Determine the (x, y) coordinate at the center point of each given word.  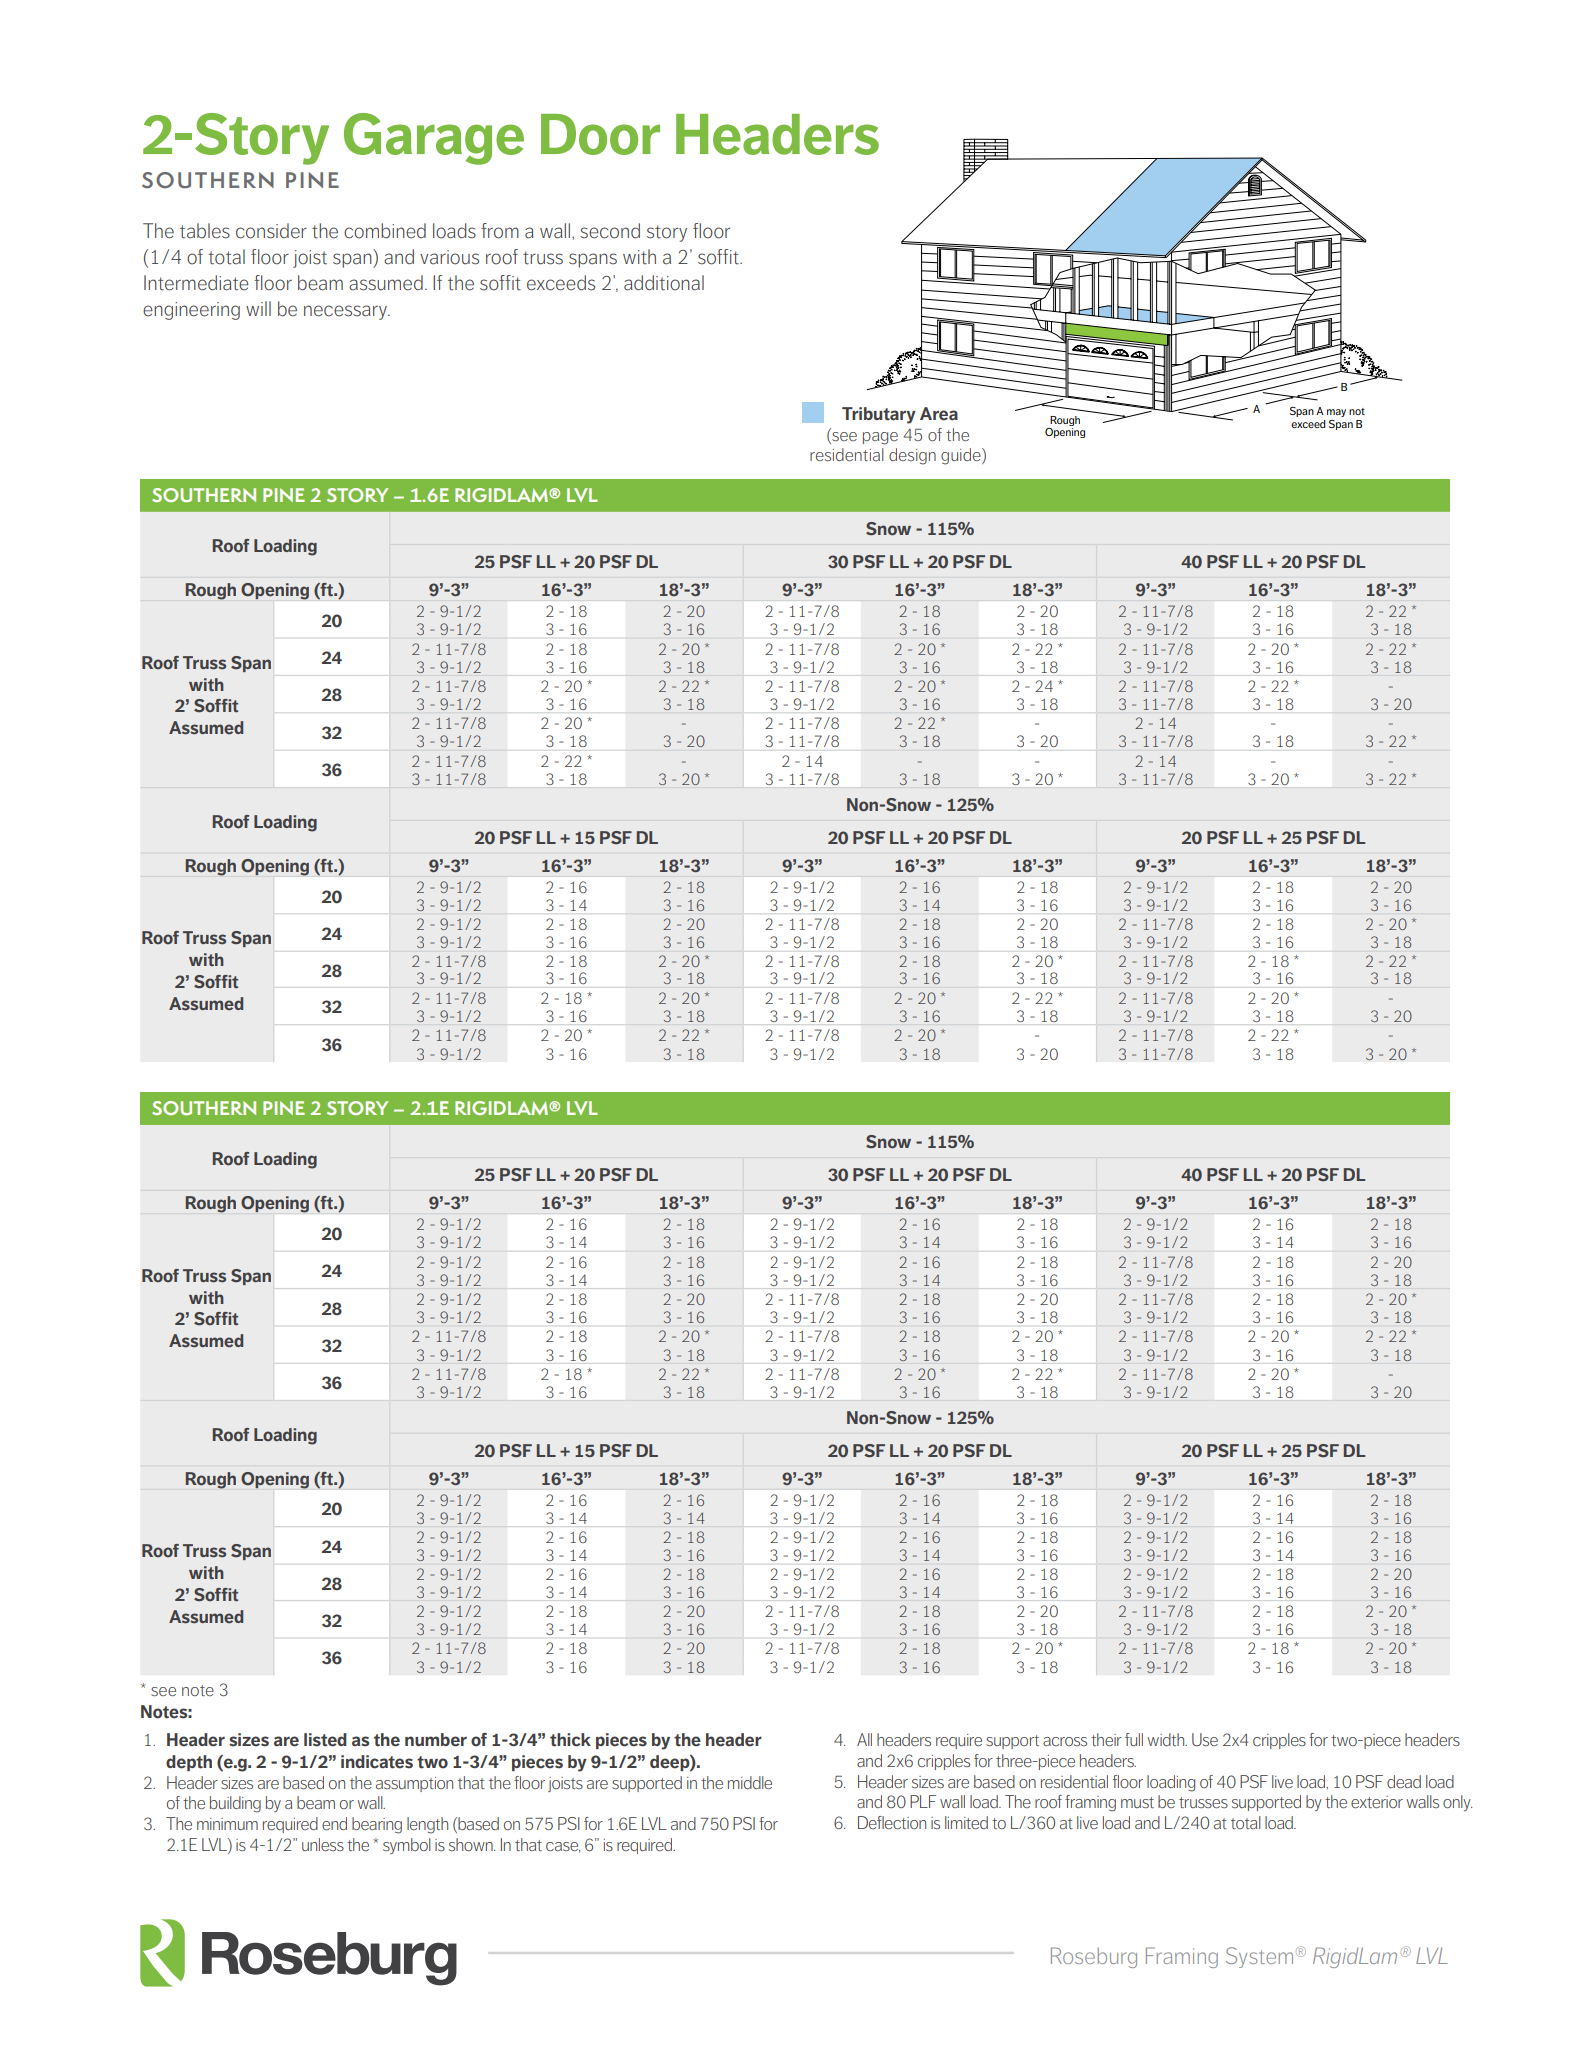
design (912, 456)
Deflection (892, 1822)
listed (325, 1740)
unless (323, 1844)
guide (962, 456)
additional (664, 283)
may (1336, 413)
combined (385, 231)
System (1259, 1957)
